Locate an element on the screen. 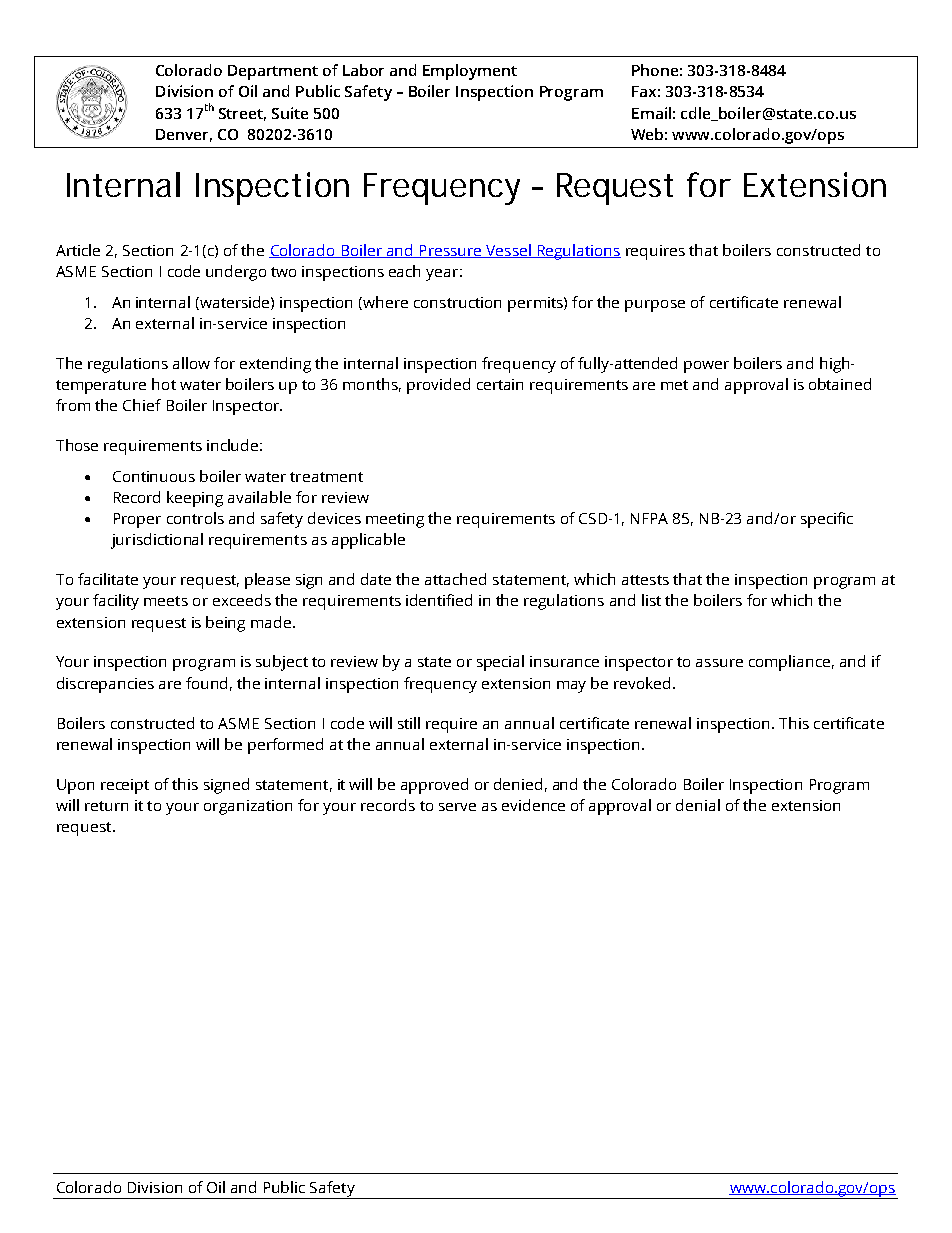 This screenshot has height=1233, width=952. Street is located at coordinates (242, 114).
